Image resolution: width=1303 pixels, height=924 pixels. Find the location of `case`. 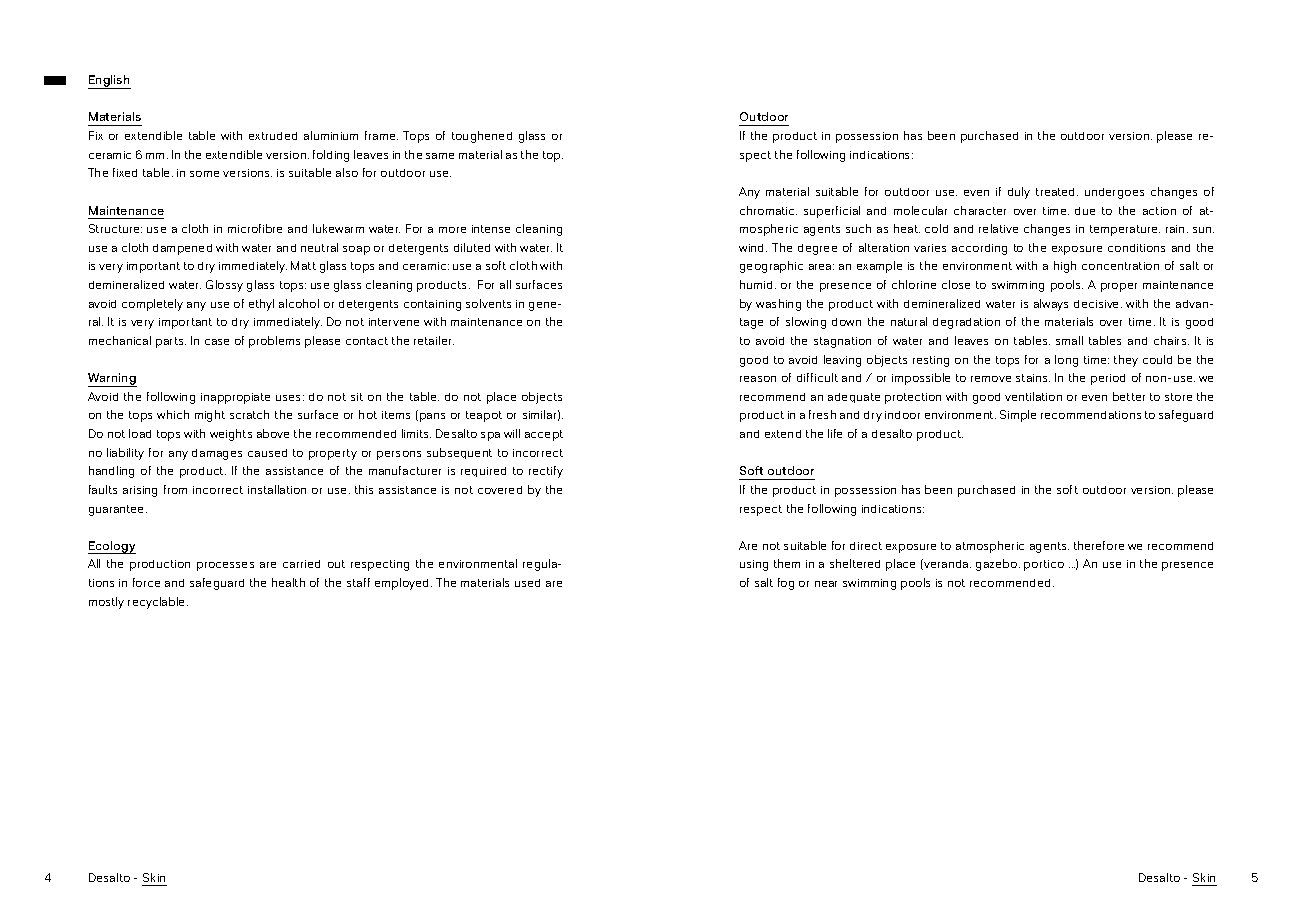

case is located at coordinates (217, 342).
